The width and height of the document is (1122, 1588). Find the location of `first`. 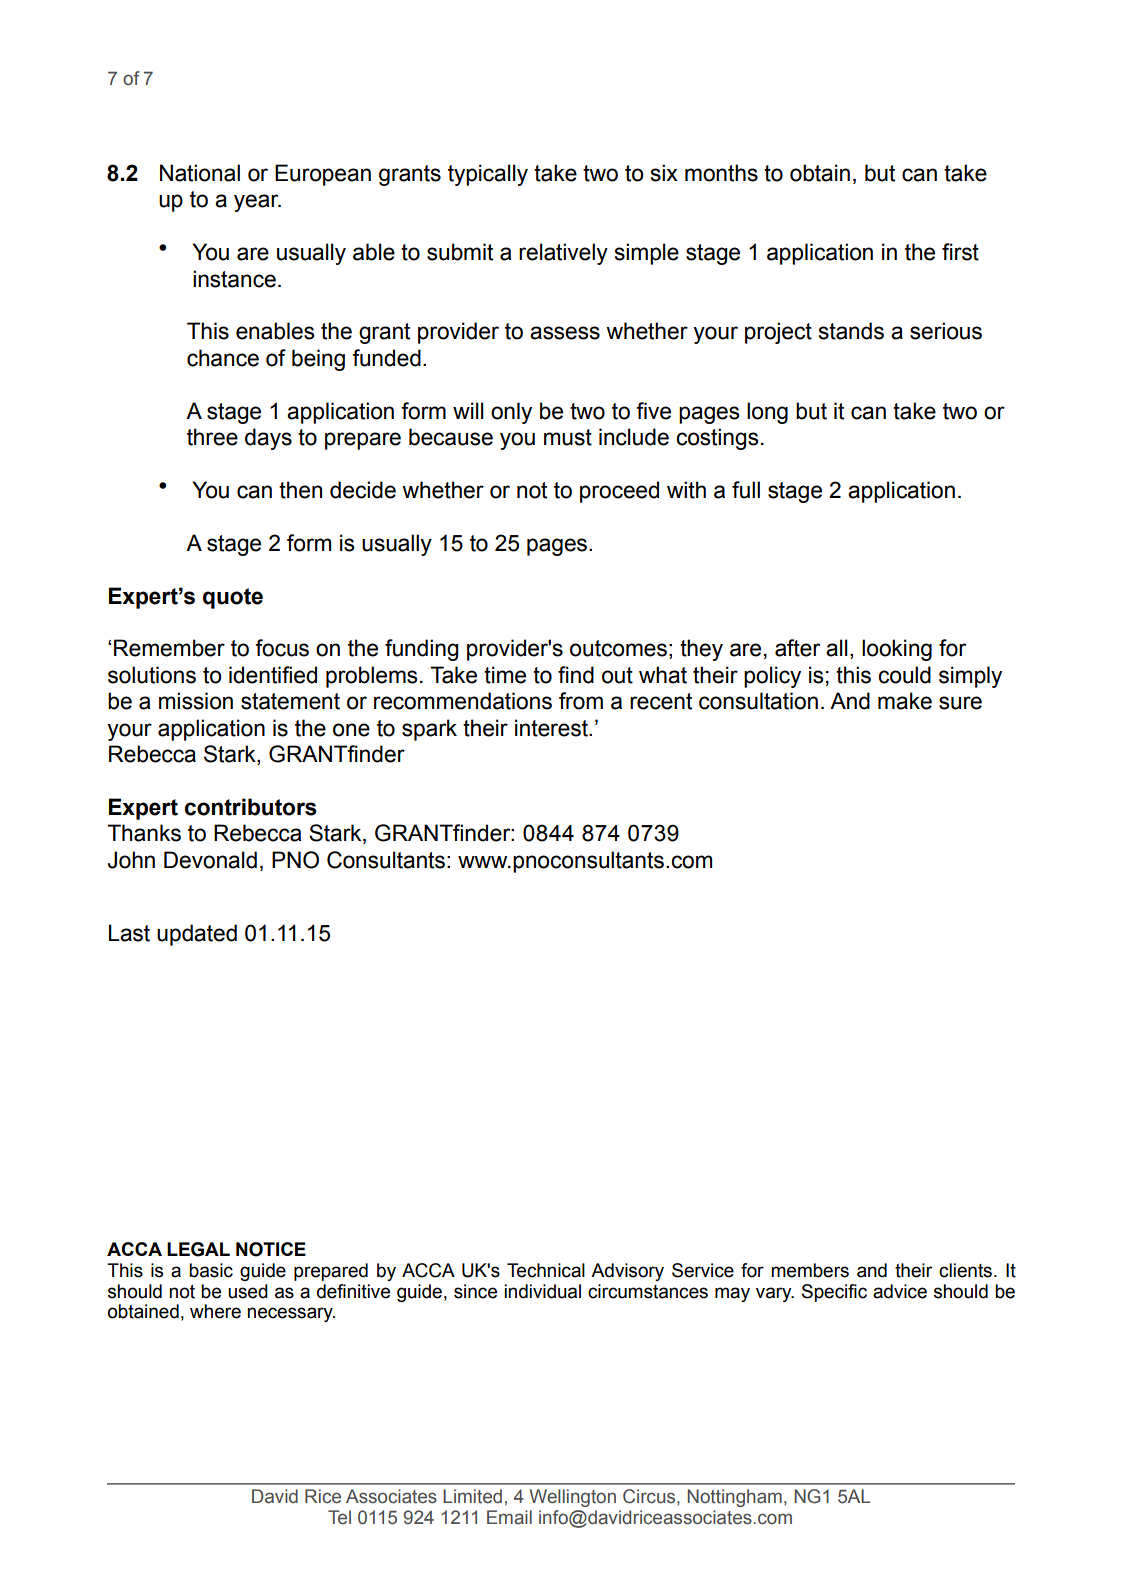

first is located at coordinates (960, 252).
